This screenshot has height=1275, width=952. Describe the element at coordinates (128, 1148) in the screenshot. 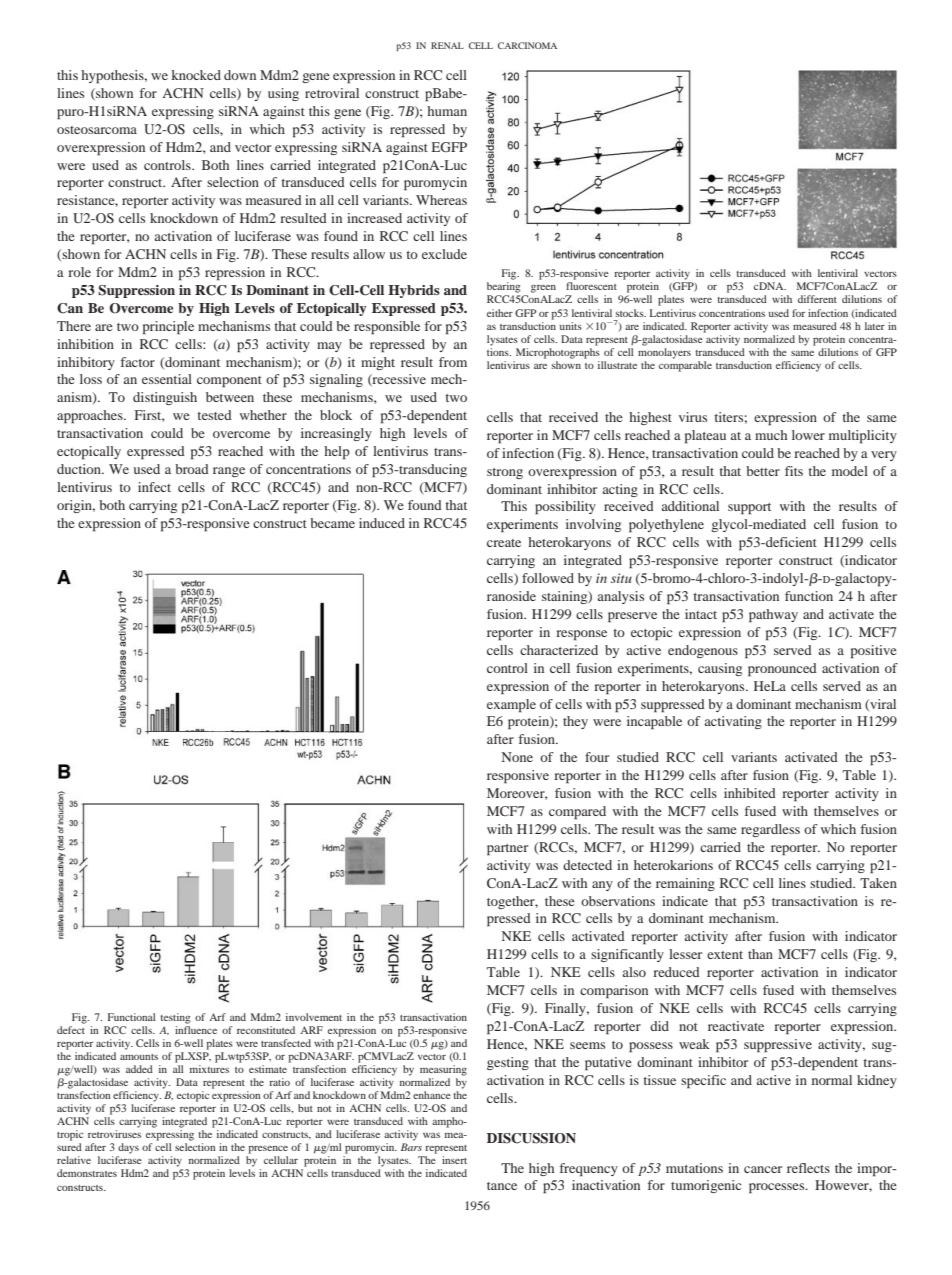

I see `days` at that location.
